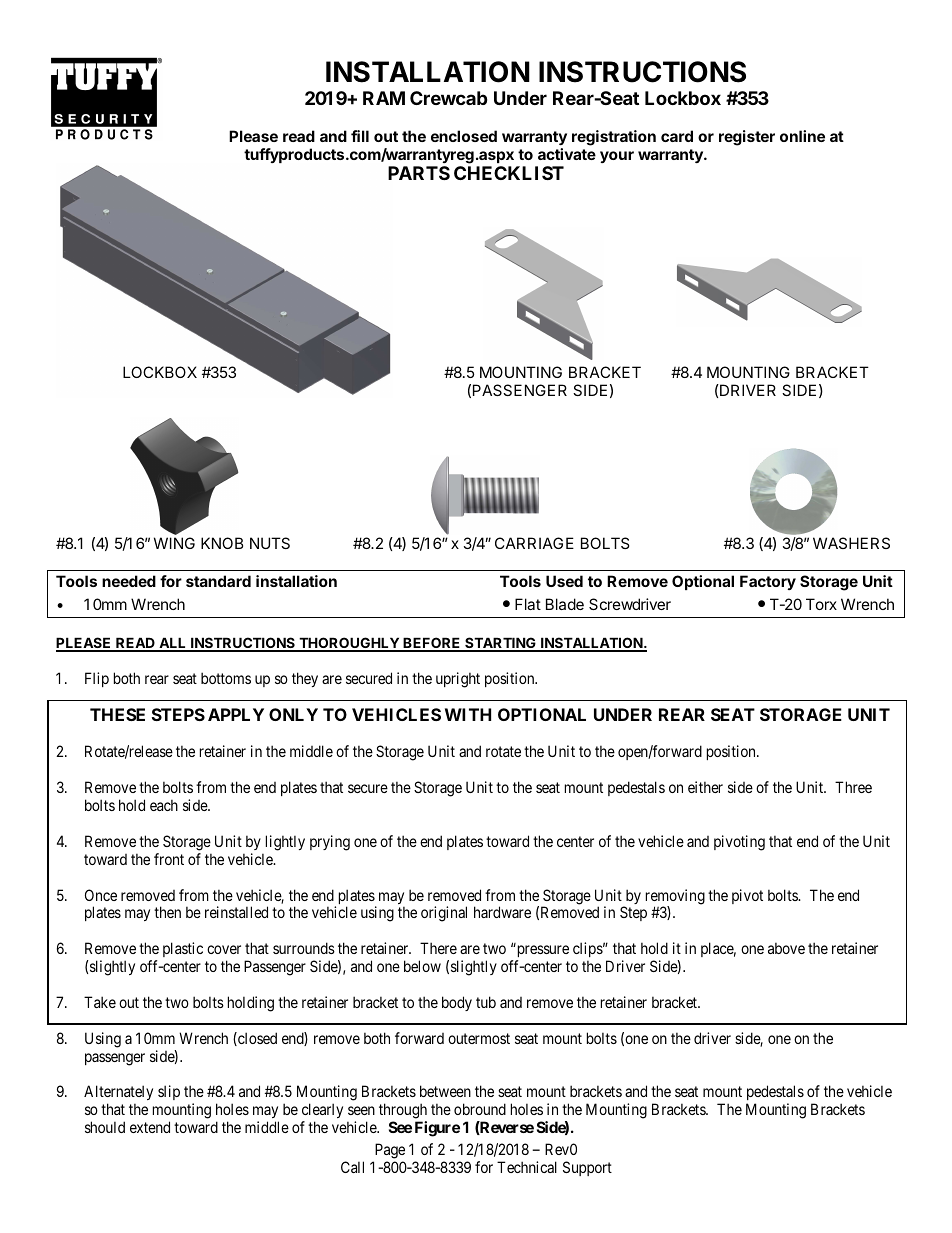 The image size is (952, 1233). I want to click on CHECKLIST, so click(509, 173).
